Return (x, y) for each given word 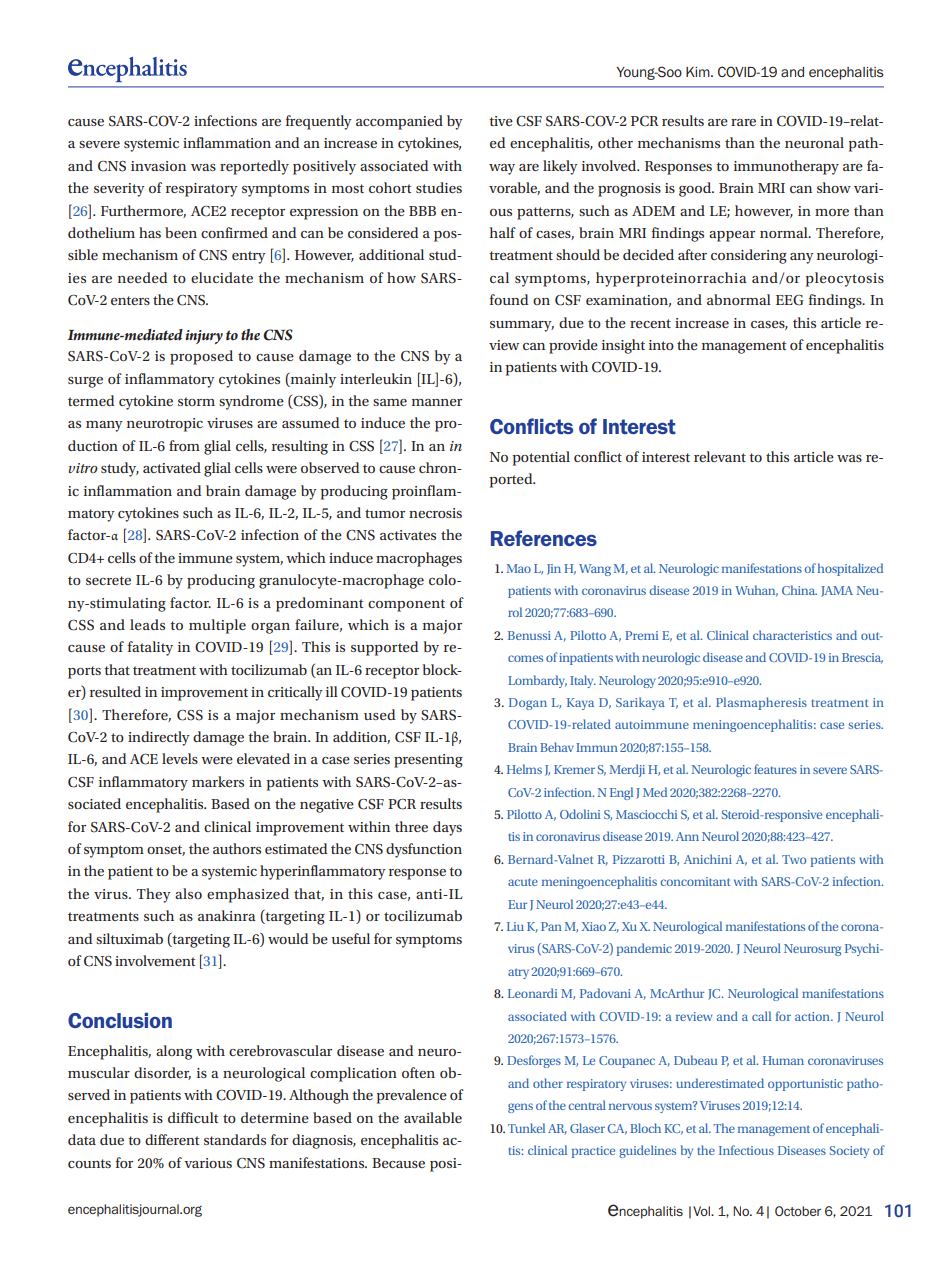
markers (218, 781)
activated (172, 467)
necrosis (435, 513)
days (447, 828)
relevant (720, 456)
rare (743, 122)
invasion (158, 166)
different (172, 1139)
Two (794, 859)
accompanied (399, 122)
